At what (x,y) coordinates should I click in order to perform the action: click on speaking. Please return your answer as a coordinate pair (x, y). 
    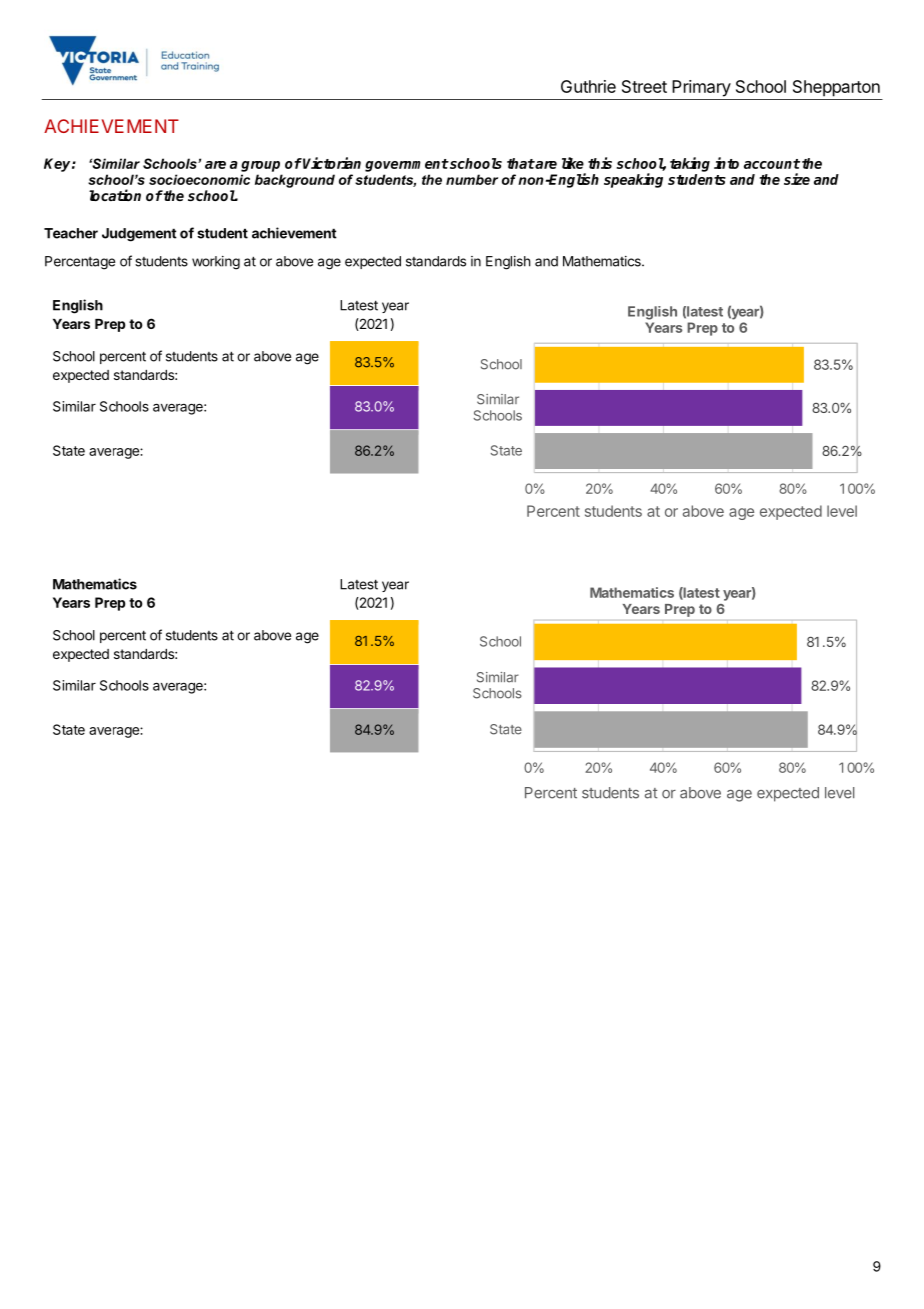
    Looking at the image, I should click on (633, 180).
